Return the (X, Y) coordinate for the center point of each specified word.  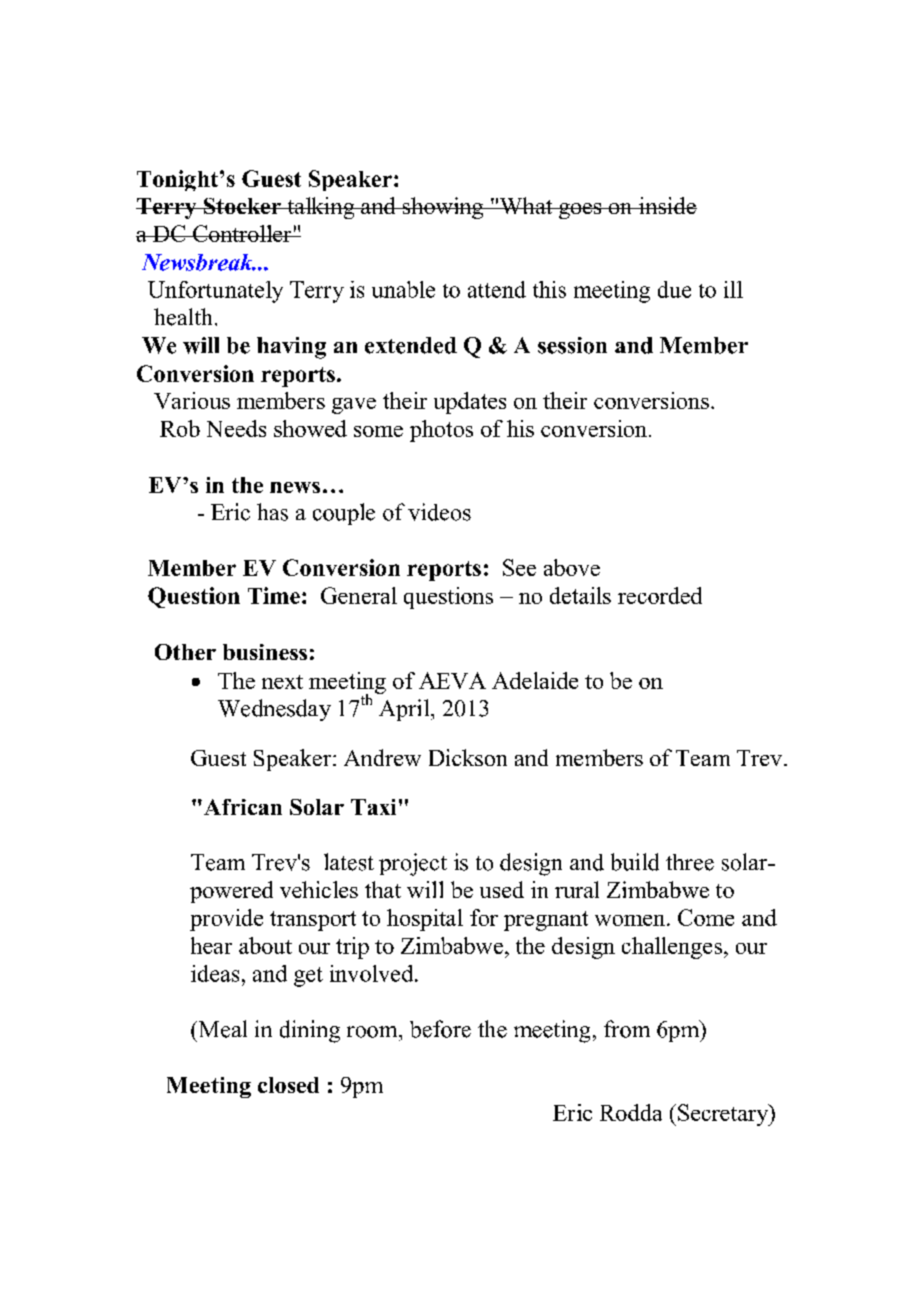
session (572, 345)
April (405, 710)
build (635, 862)
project (413, 864)
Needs (236, 428)
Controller (242, 233)
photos (441, 431)
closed (288, 1085)
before (440, 1029)
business (265, 652)
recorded (660, 595)
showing (443, 208)
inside (667, 205)
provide (226, 920)
